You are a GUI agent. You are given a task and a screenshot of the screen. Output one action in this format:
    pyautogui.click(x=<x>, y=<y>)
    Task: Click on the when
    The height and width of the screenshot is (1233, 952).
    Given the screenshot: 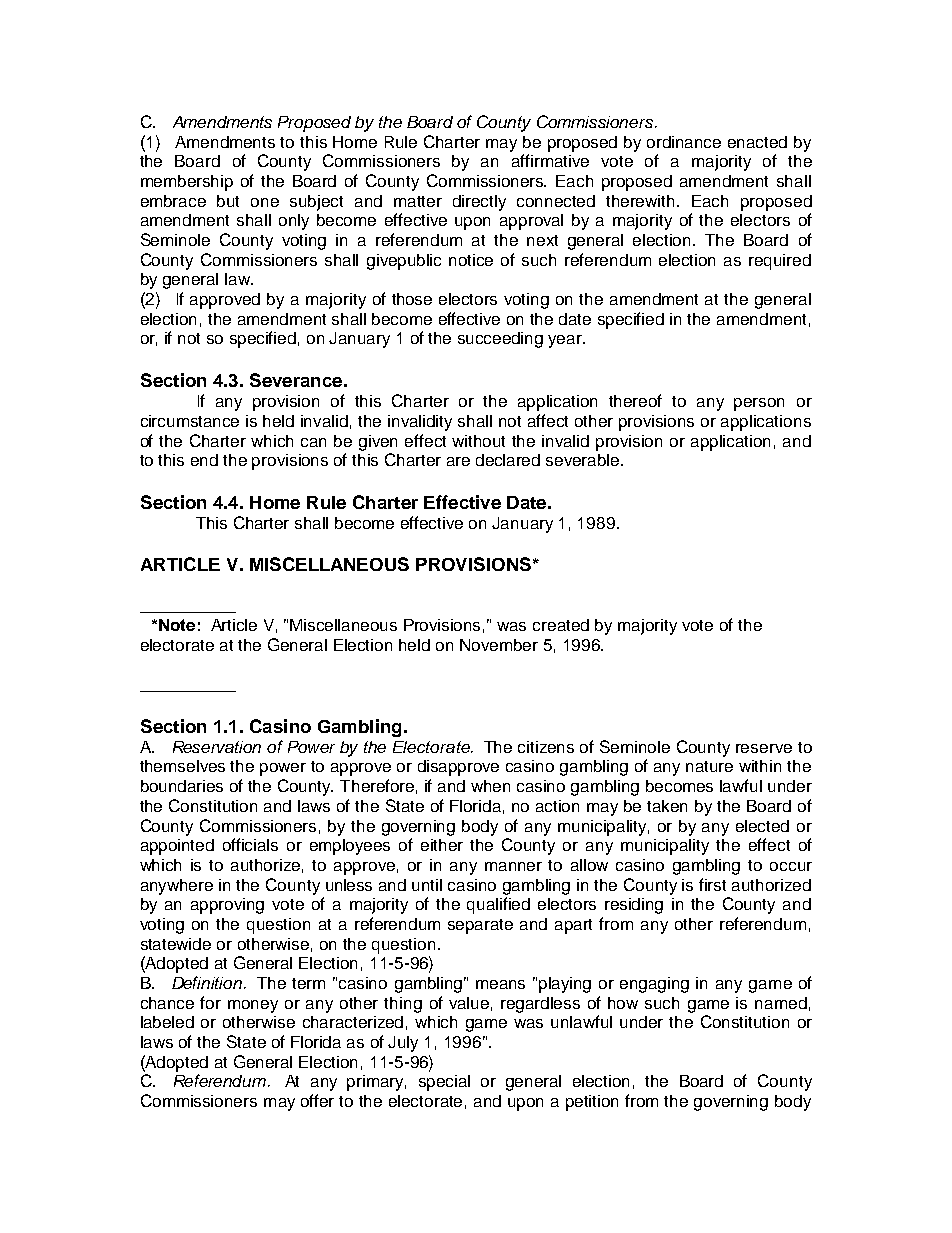 What is the action you would take?
    pyautogui.click(x=490, y=786)
